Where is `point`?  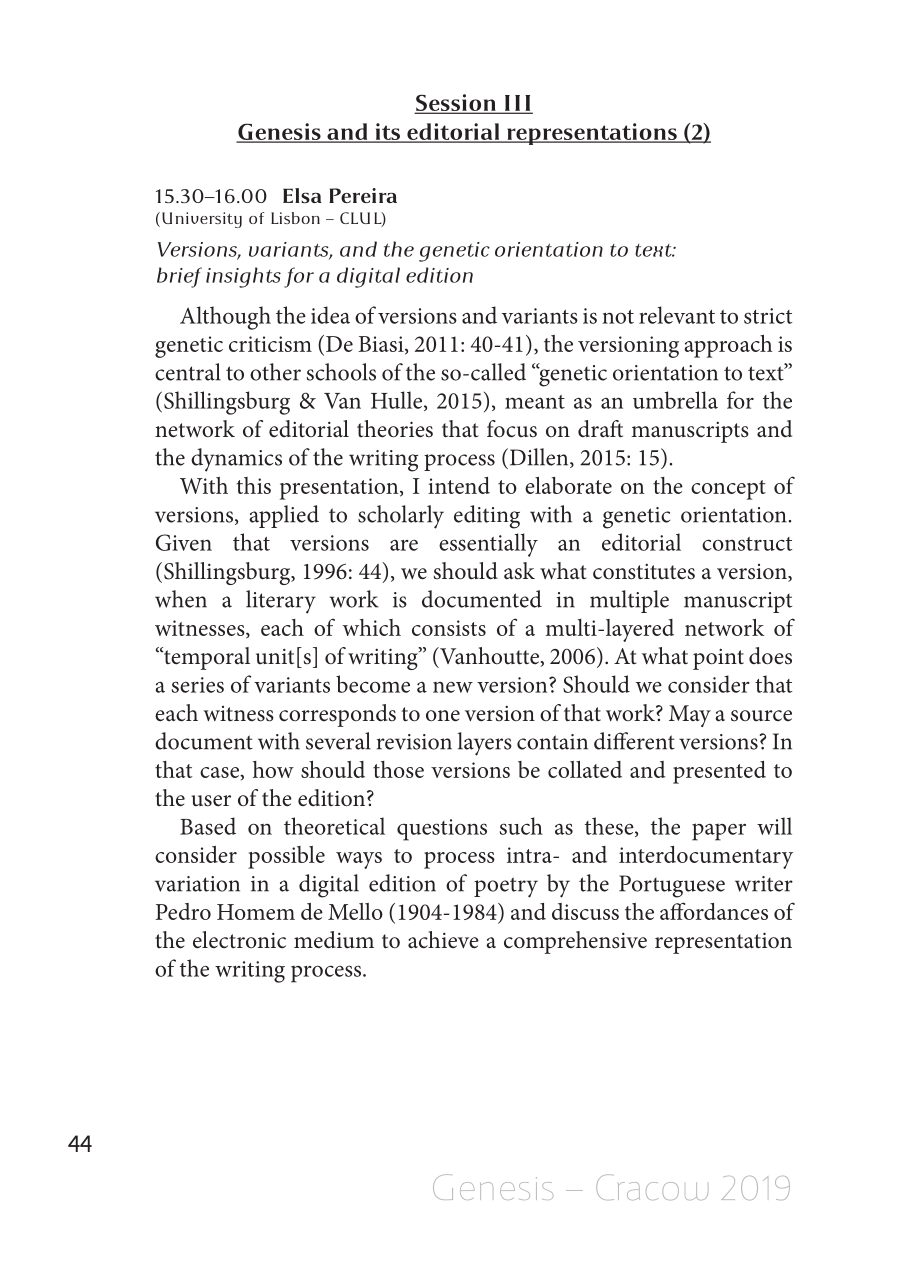
point is located at coordinates (718, 659).
